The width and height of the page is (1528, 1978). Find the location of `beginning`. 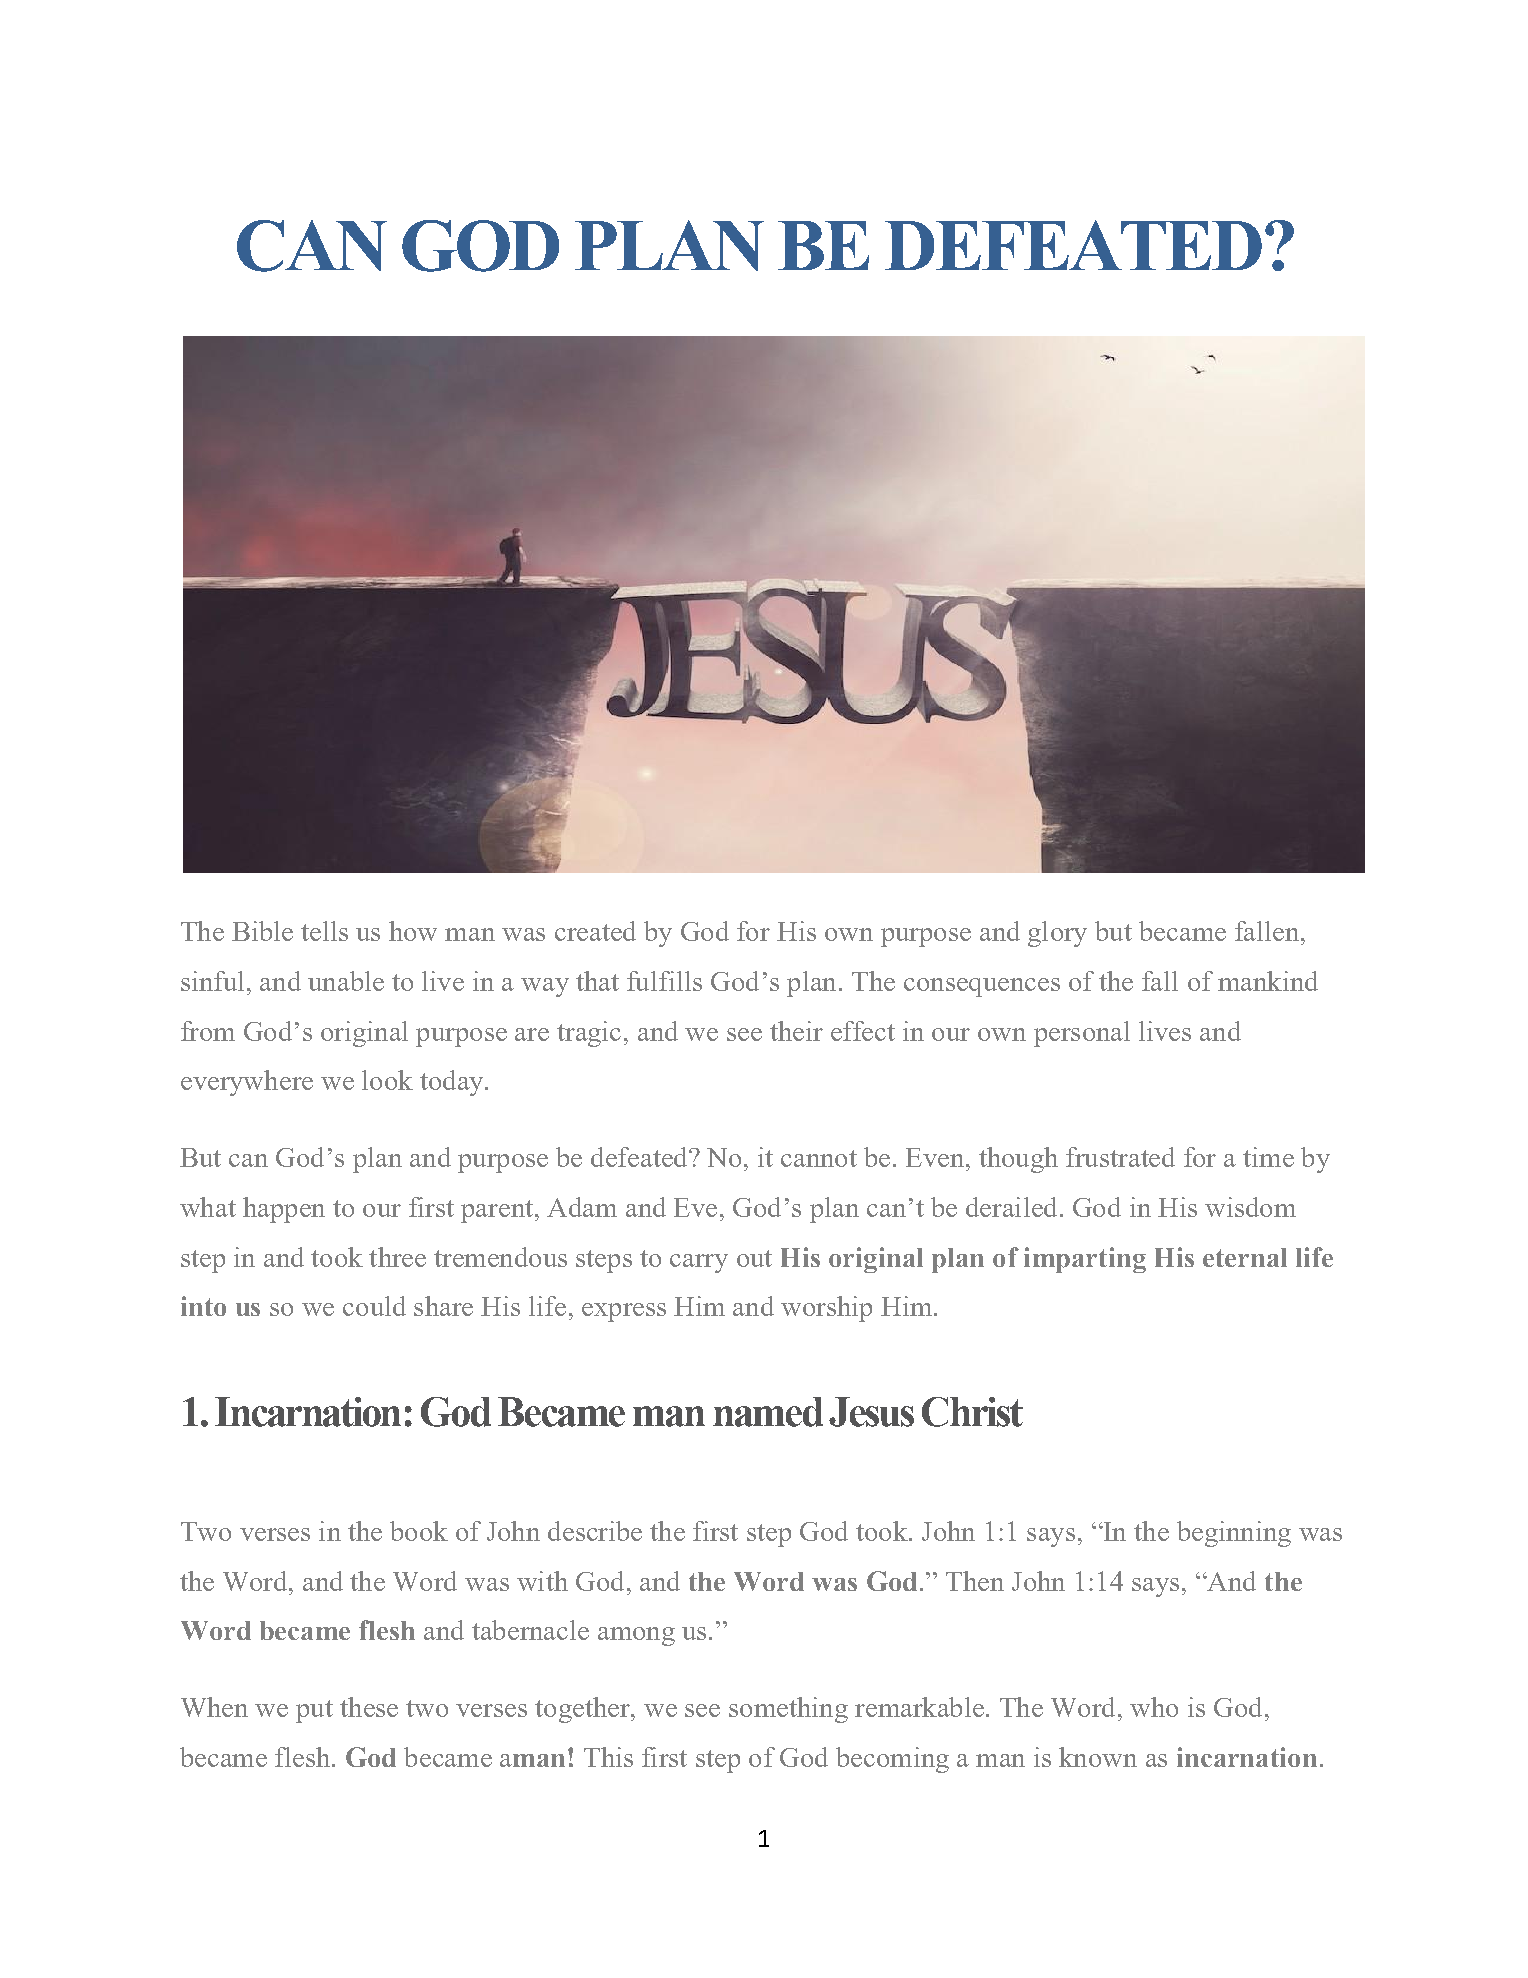

beginning is located at coordinates (1234, 1534).
